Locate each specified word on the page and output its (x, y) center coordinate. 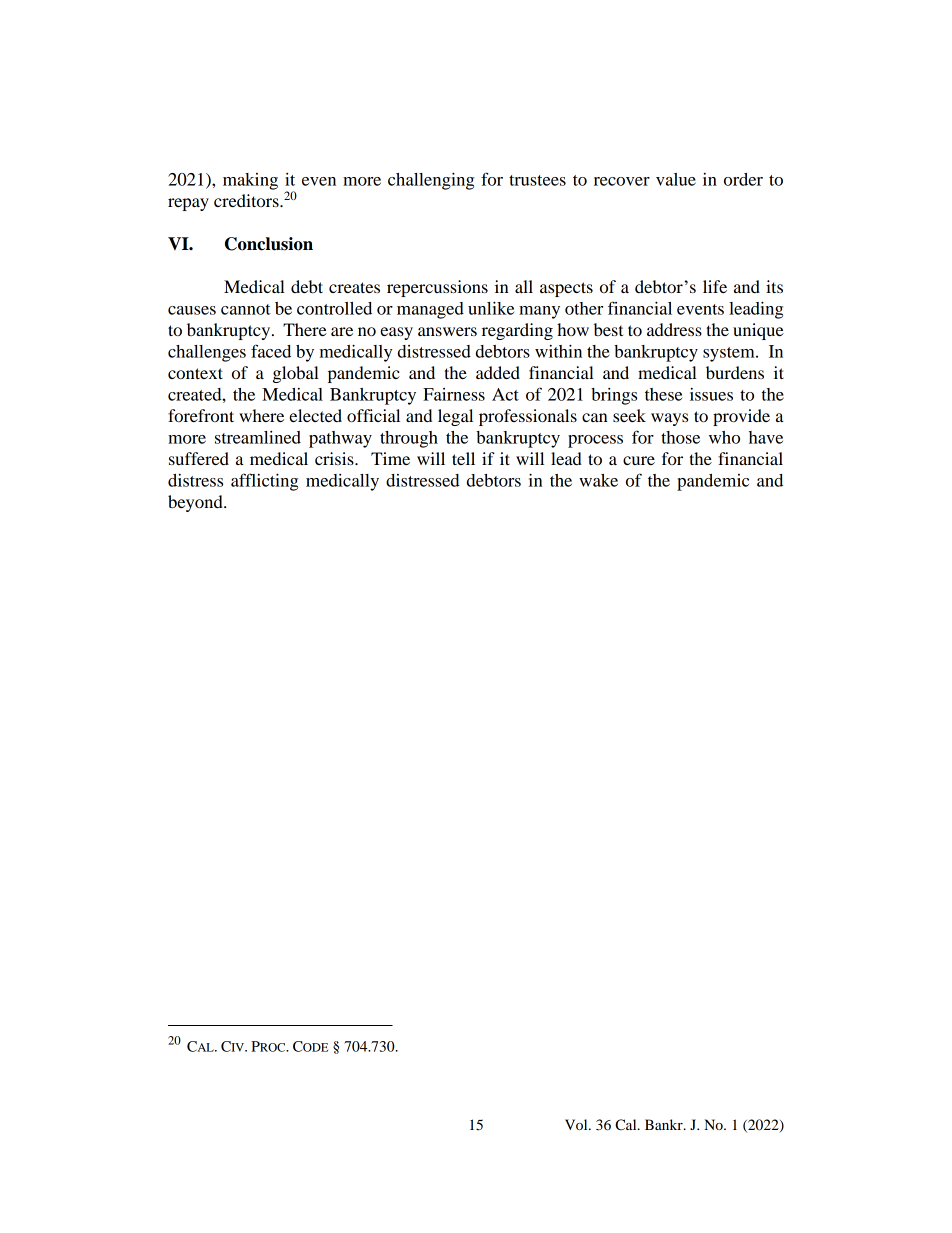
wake (598, 480)
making (250, 181)
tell (463, 458)
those (680, 437)
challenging (431, 181)
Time (390, 458)
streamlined (258, 437)
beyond (196, 503)
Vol (577, 1124)
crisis (335, 458)
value (676, 179)
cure (639, 460)
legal (455, 417)
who (724, 437)
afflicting (264, 482)
